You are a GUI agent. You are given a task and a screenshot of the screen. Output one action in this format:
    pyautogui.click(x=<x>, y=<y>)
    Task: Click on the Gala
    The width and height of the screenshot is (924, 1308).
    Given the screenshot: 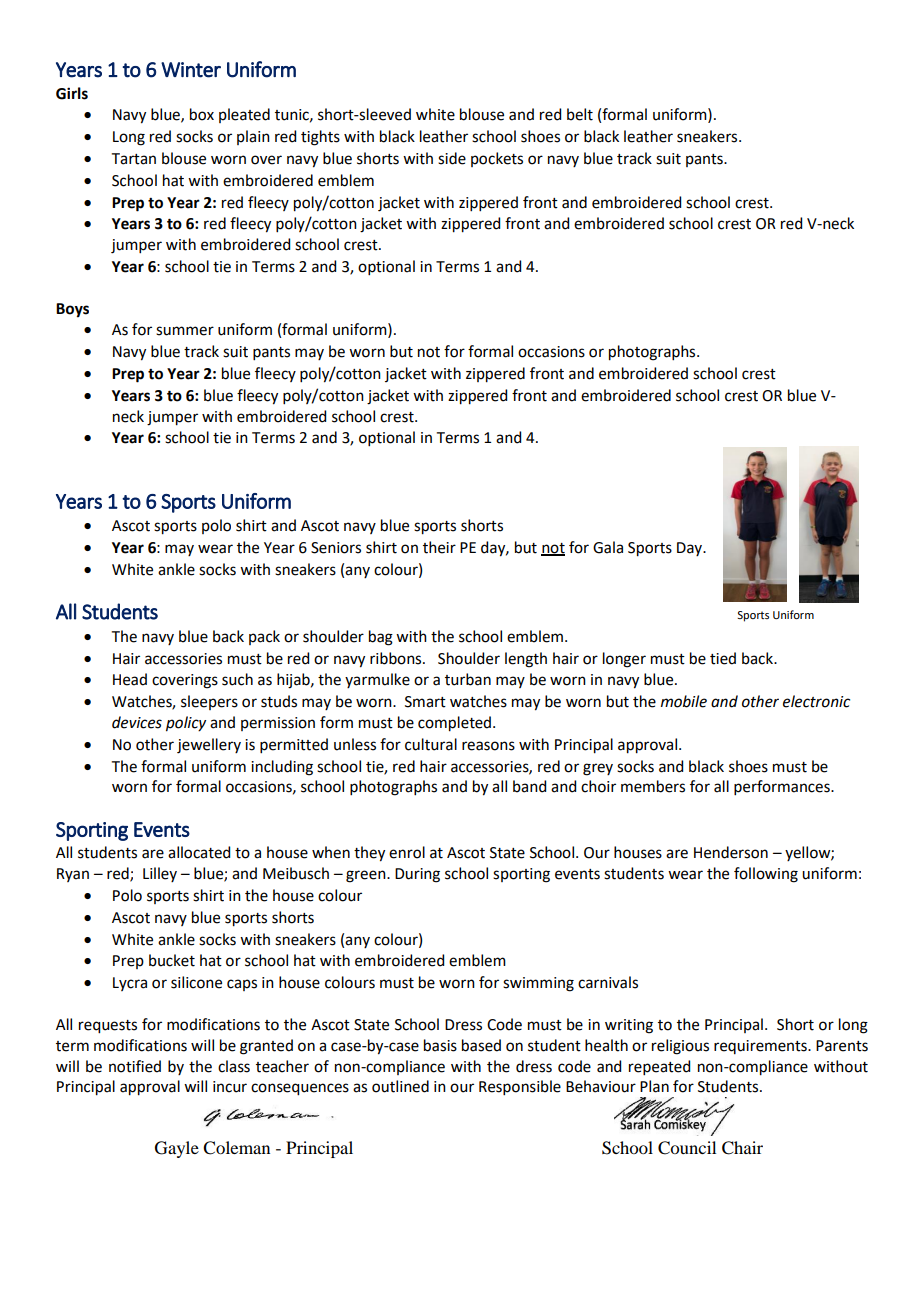 What is the action you would take?
    pyautogui.click(x=608, y=547)
